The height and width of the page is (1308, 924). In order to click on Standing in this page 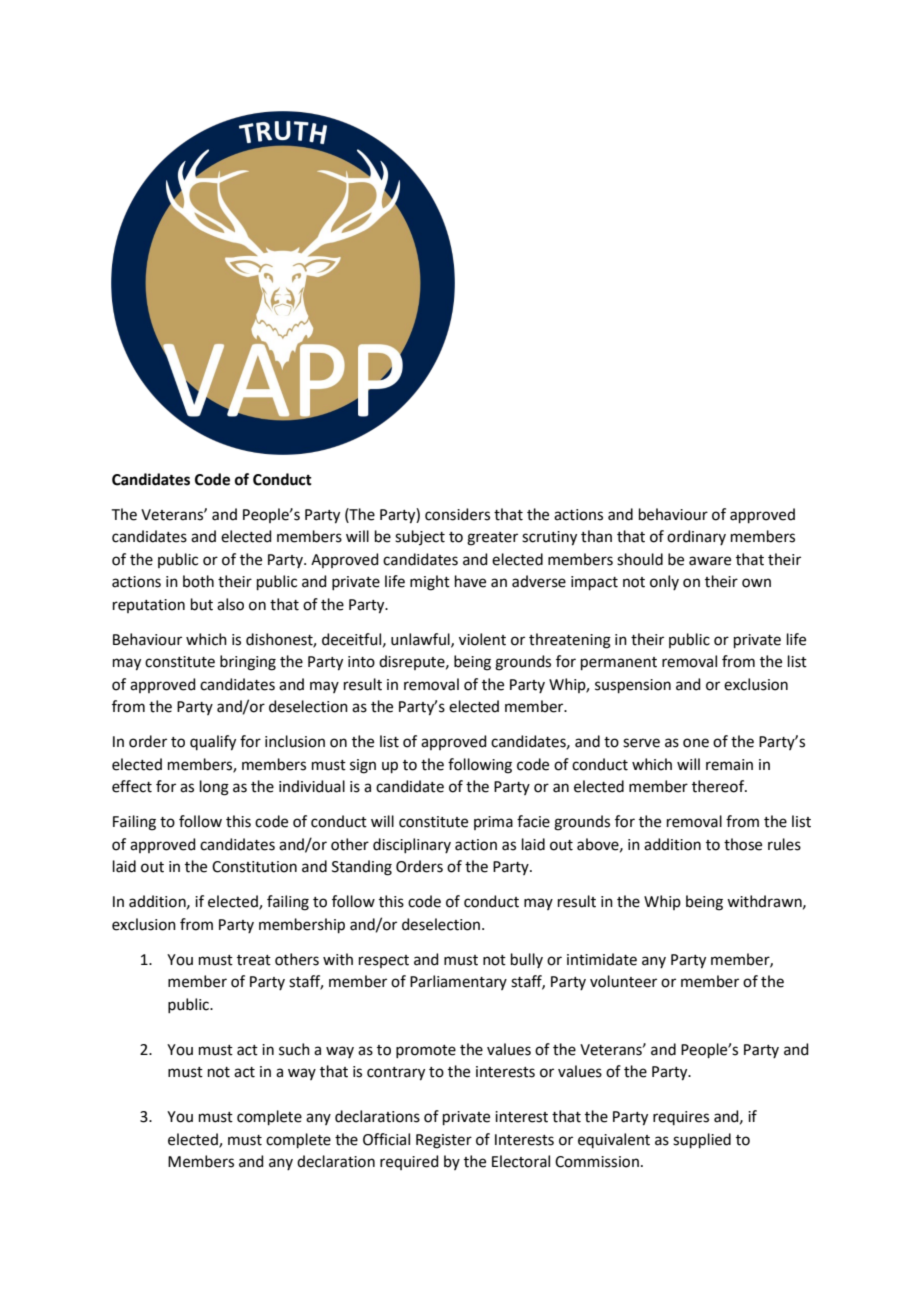, I will do `click(362, 868)`.
